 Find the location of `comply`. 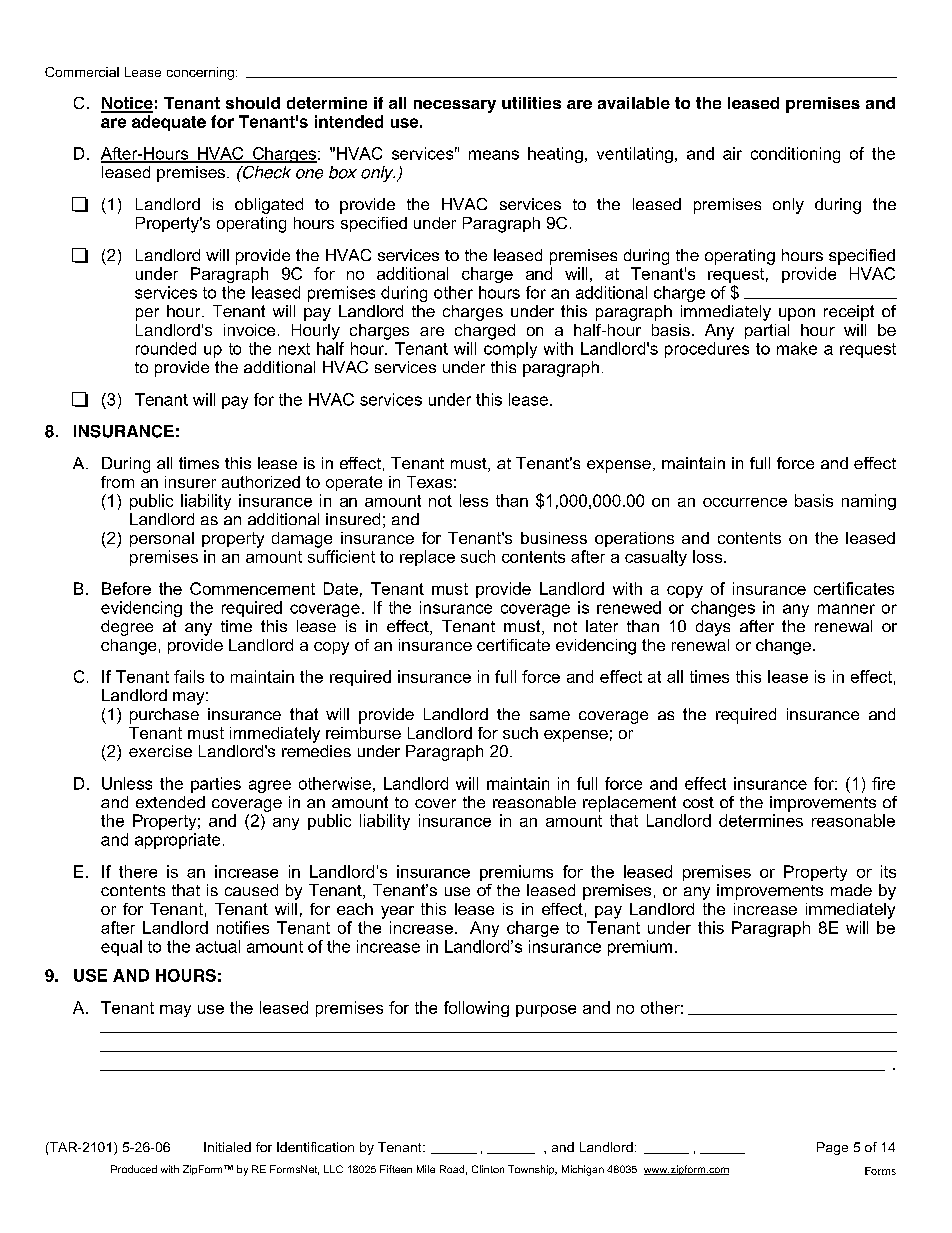

comply is located at coordinates (510, 350).
